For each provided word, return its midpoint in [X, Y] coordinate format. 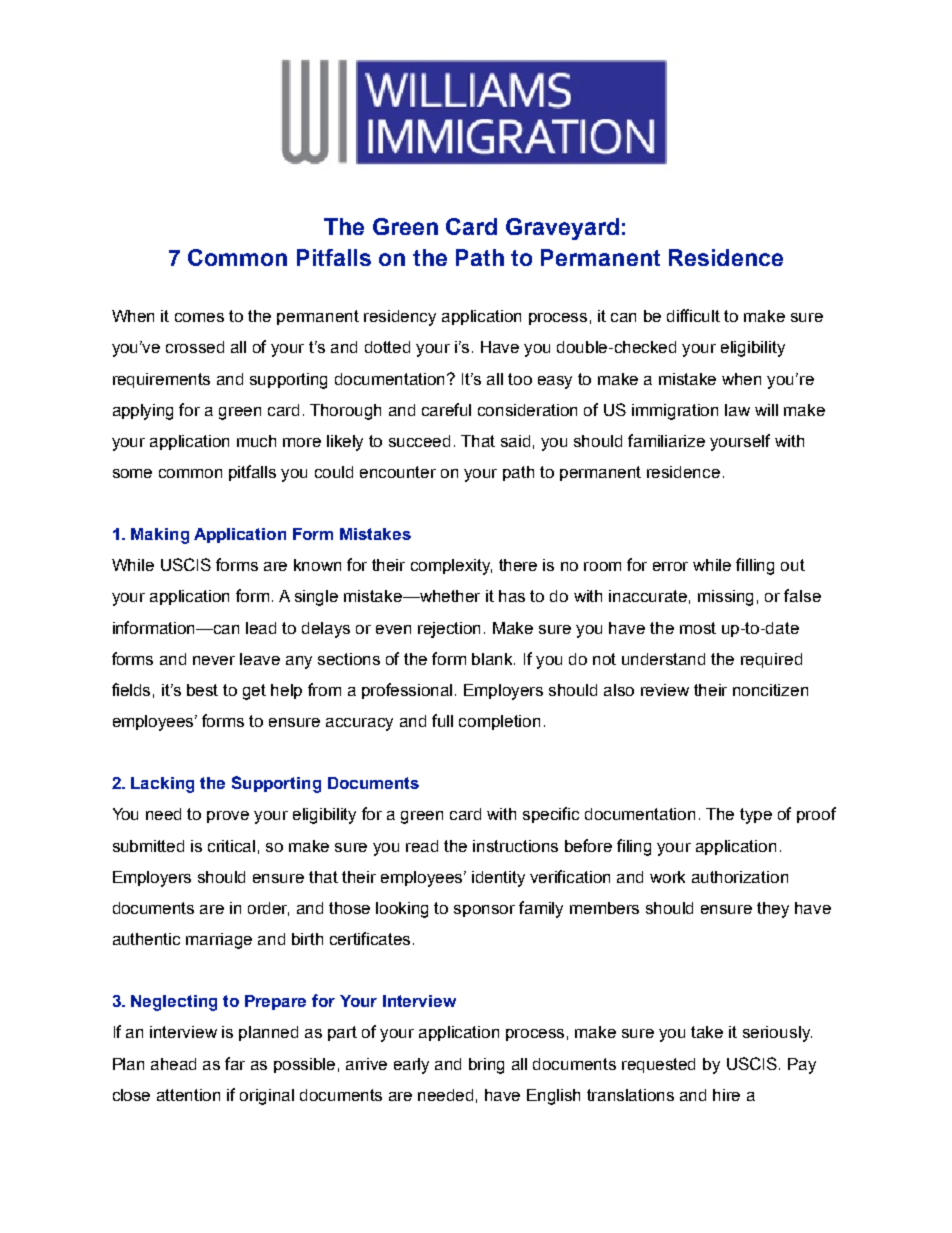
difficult [693, 315]
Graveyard [562, 229]
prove [228, 817]
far [235, 1063]
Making [160, 536]
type [756, 816]
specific [551, 815]
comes [199, 317]
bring [486, 1066]
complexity [451, 567]
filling [755, 566]
